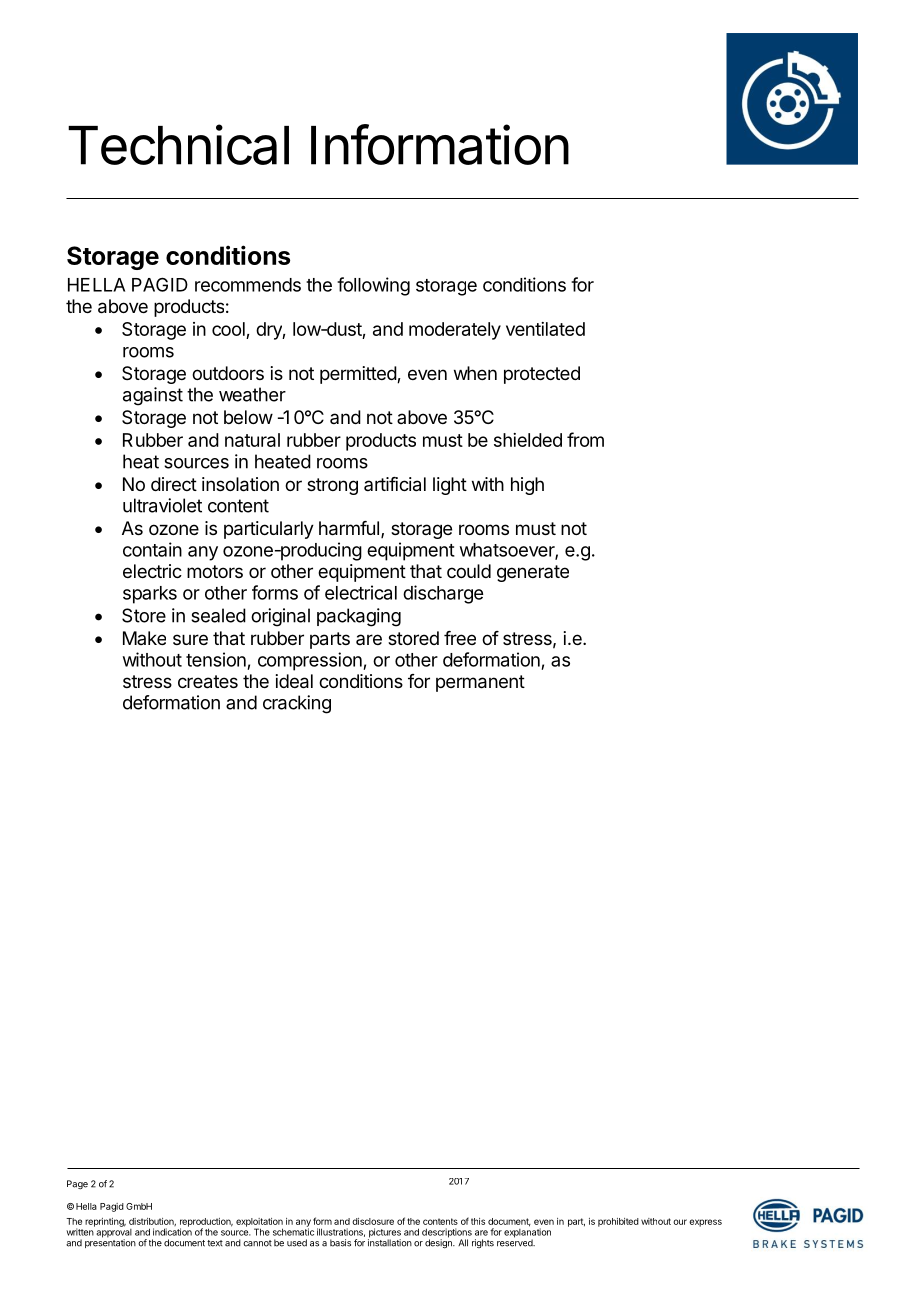  I want to click on Technical, so click(178, 144).
